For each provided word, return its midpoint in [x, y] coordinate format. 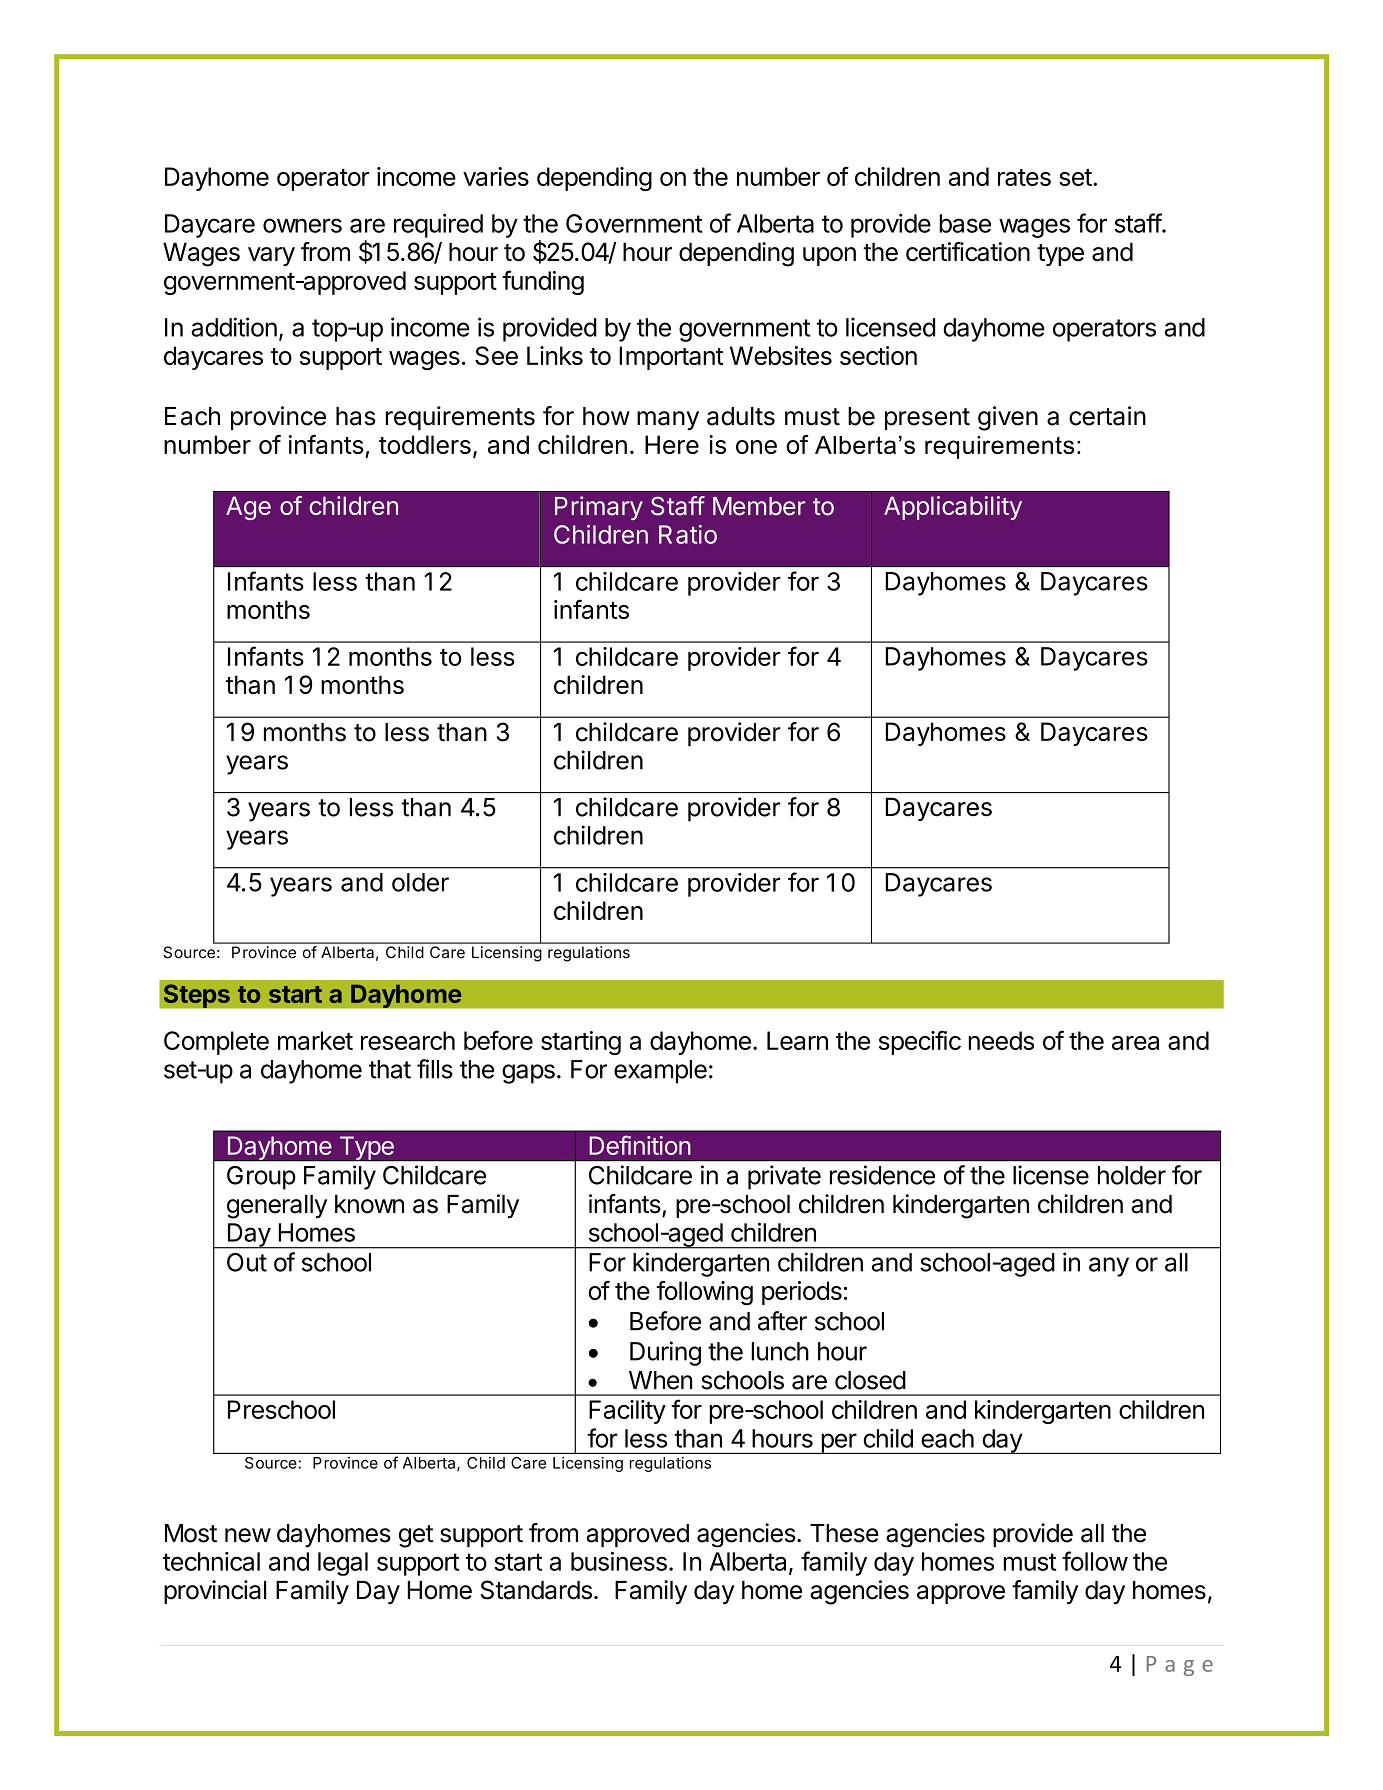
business [619, 1561]
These [844, 1533]
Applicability [953, 508]
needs [1001, 1040]
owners [302, 225]
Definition [640, 1145]
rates [1024, 177]
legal [343, 1564]
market [315, 1040]
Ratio [688, 534]
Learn [797, 1040]
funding [543, 282]
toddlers [425, 444]
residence [882, 1175]
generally [277, 1207]
